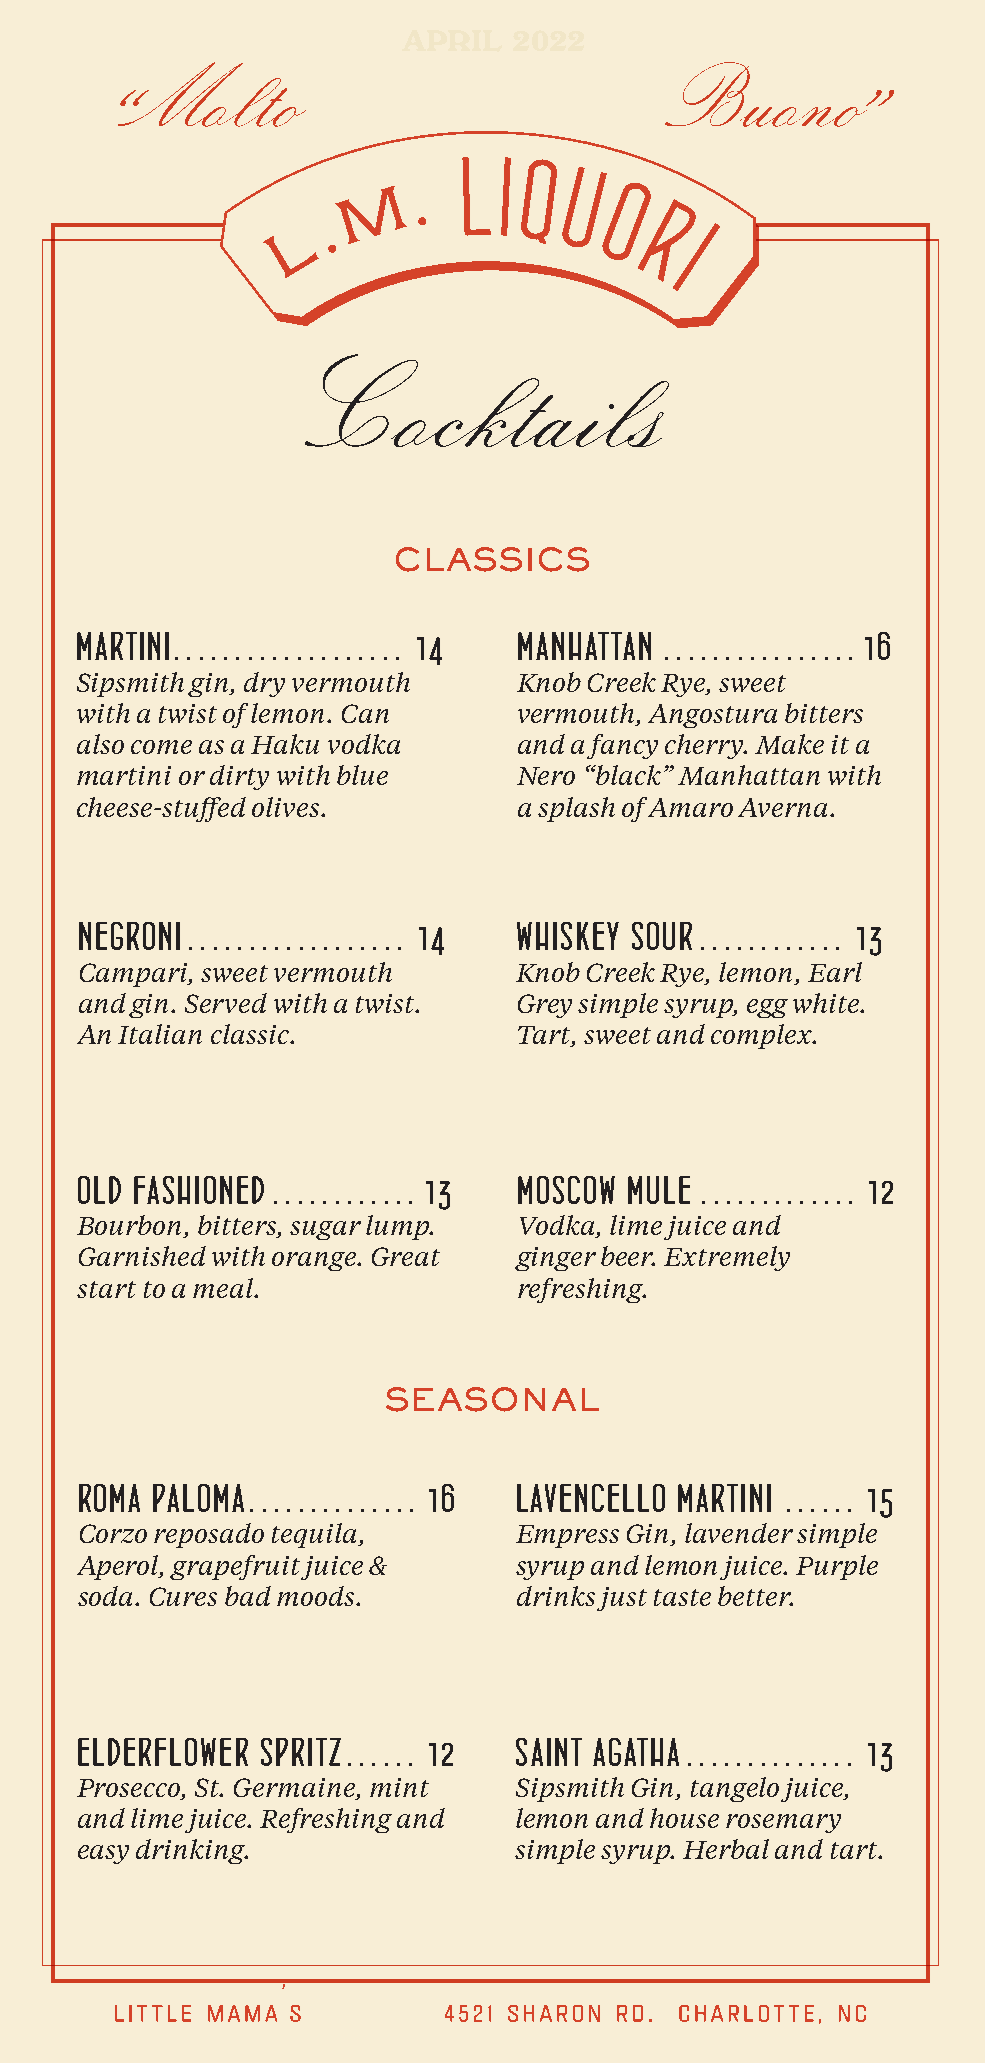  I want to click on come, so click(161, 747).
